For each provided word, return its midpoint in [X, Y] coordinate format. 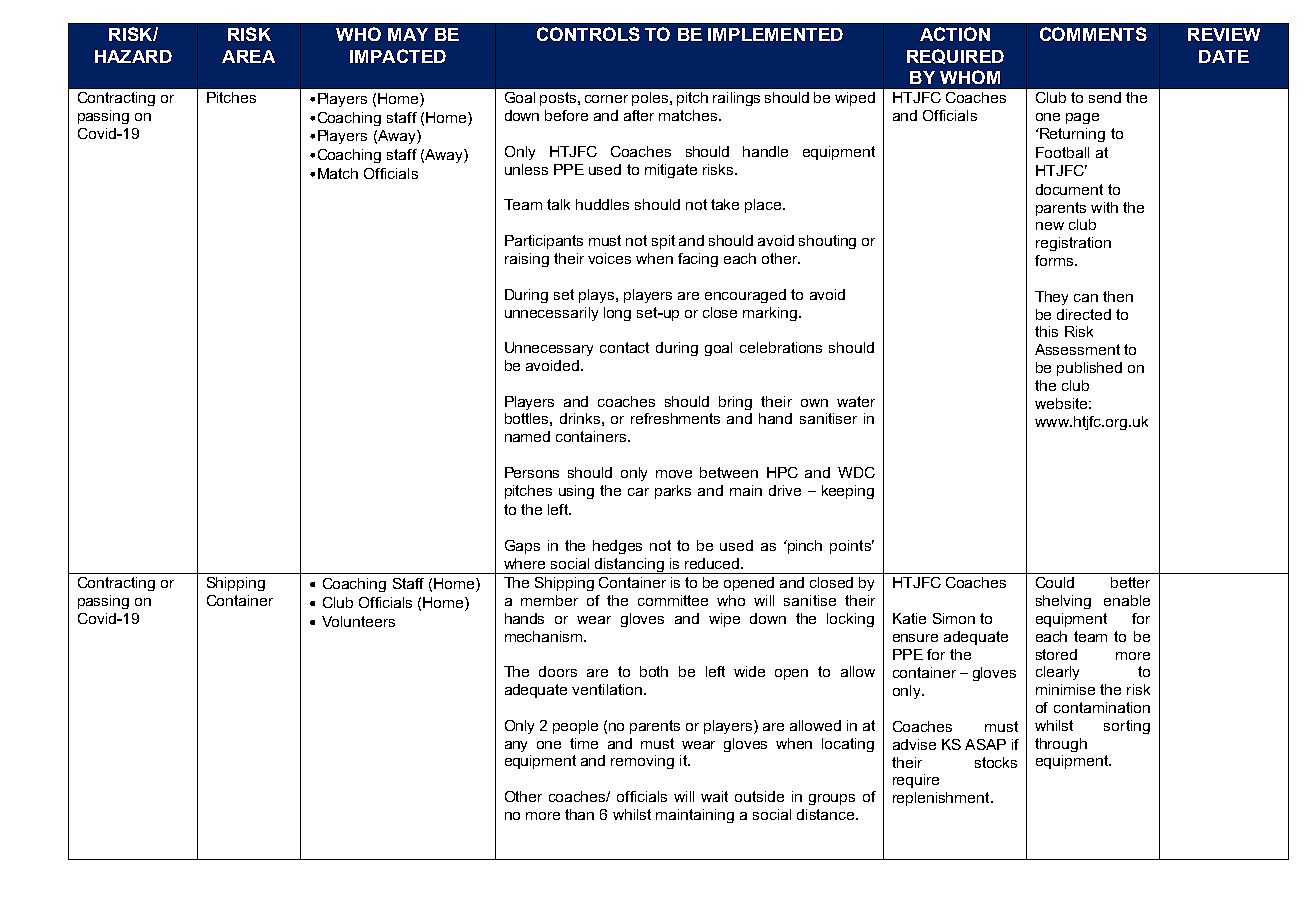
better [1130, 582]
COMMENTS [1093, 34]
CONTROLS [588, 34]
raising [527, 260]
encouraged [745, 296]
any [516, 746]
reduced [713, 563]
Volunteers [358, 621]
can [1086, 298]
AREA [248, 56]
